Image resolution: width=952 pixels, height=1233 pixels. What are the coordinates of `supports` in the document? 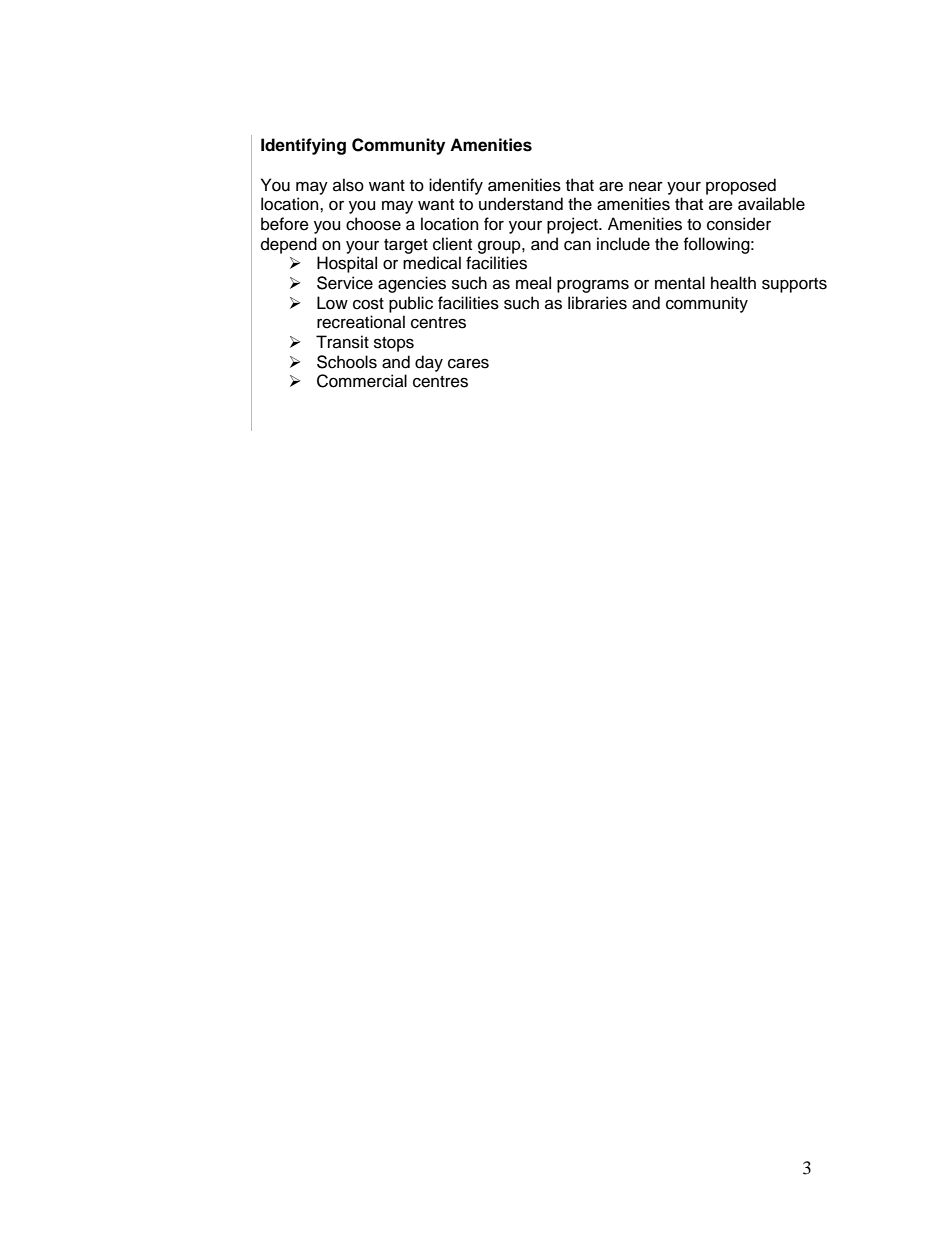 It's located at (794, 285).
